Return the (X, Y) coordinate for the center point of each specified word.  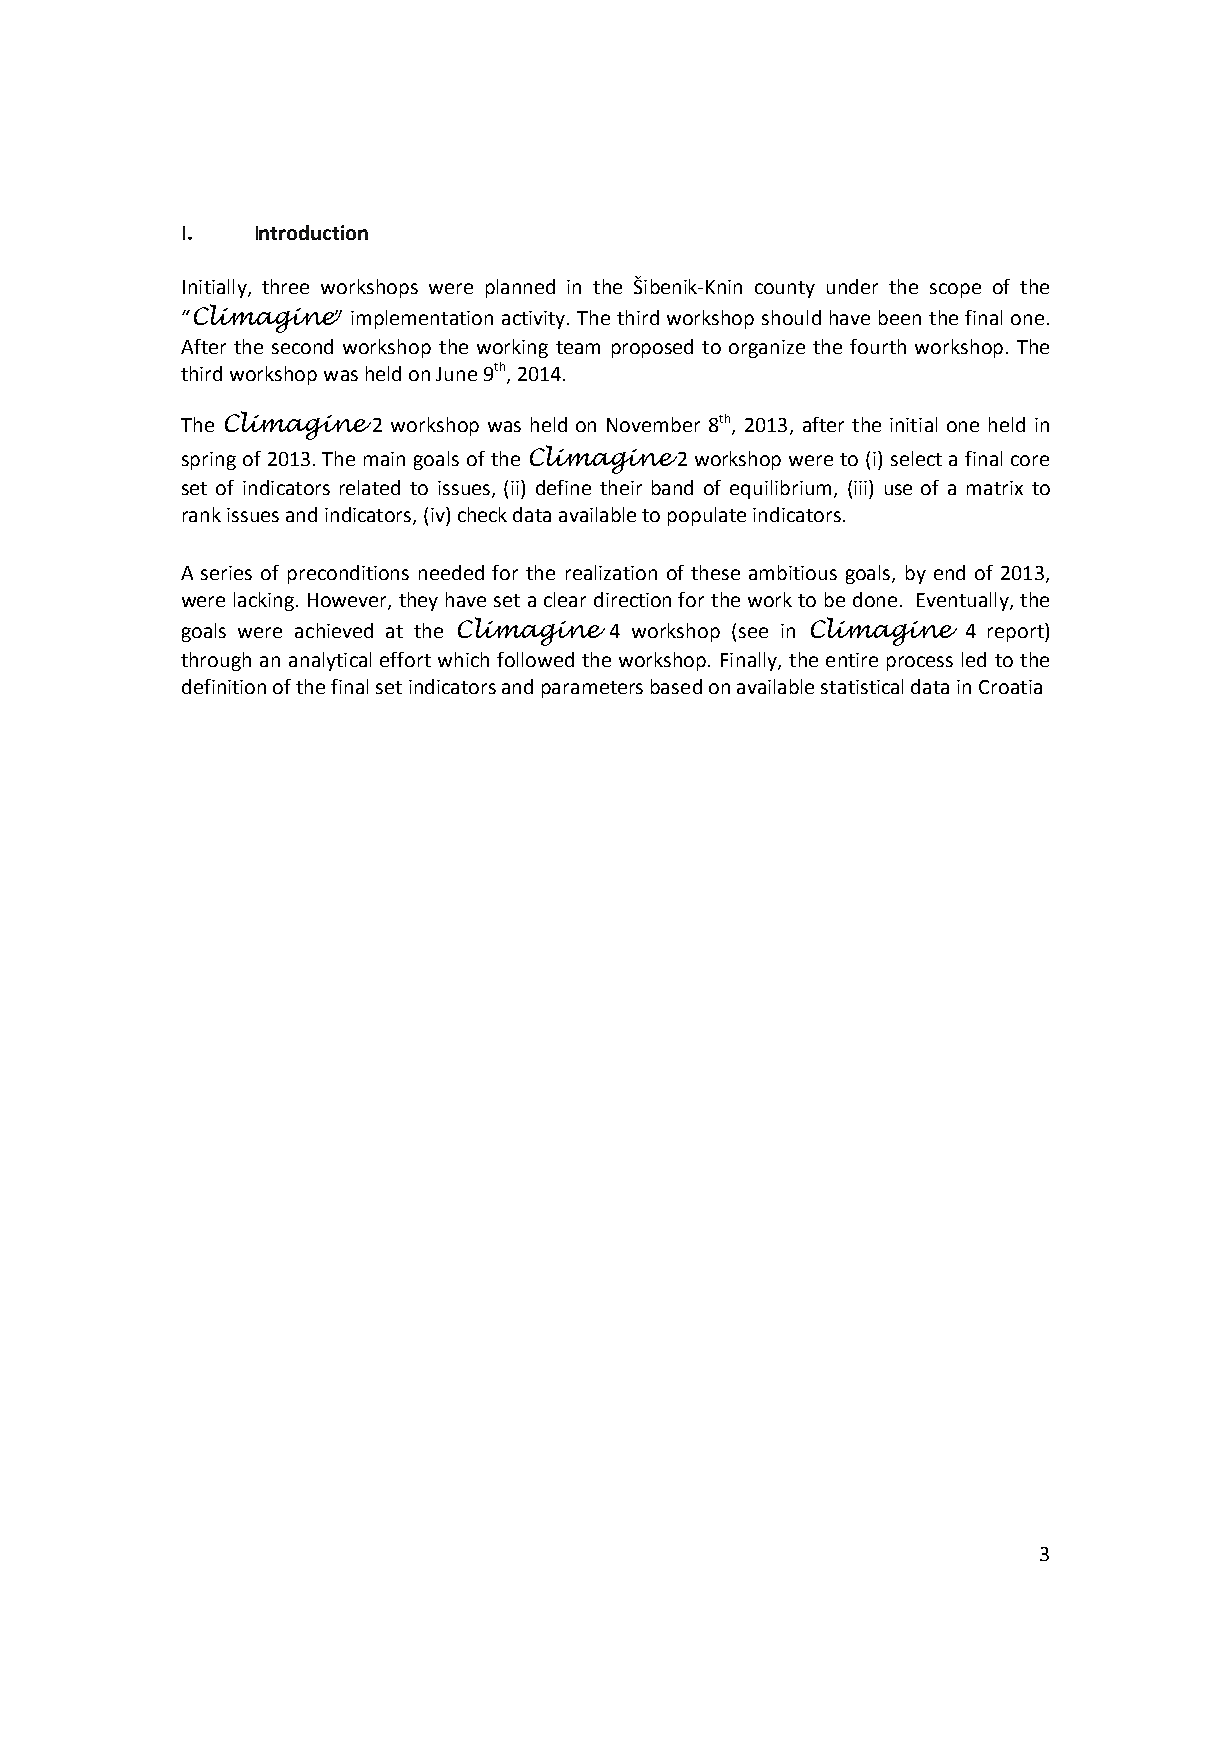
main (384, 459)
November (653, 424)
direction (632, 599)
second (302, 346)
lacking (265, 601)
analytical (330, 661)
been (900, 317)
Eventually (964, 601)
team (578, 347)
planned (520, 288)
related (370, 487)
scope (955, 290)
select (916, 458)
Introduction (312, 232)
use (898, 489)
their (621, 487)
